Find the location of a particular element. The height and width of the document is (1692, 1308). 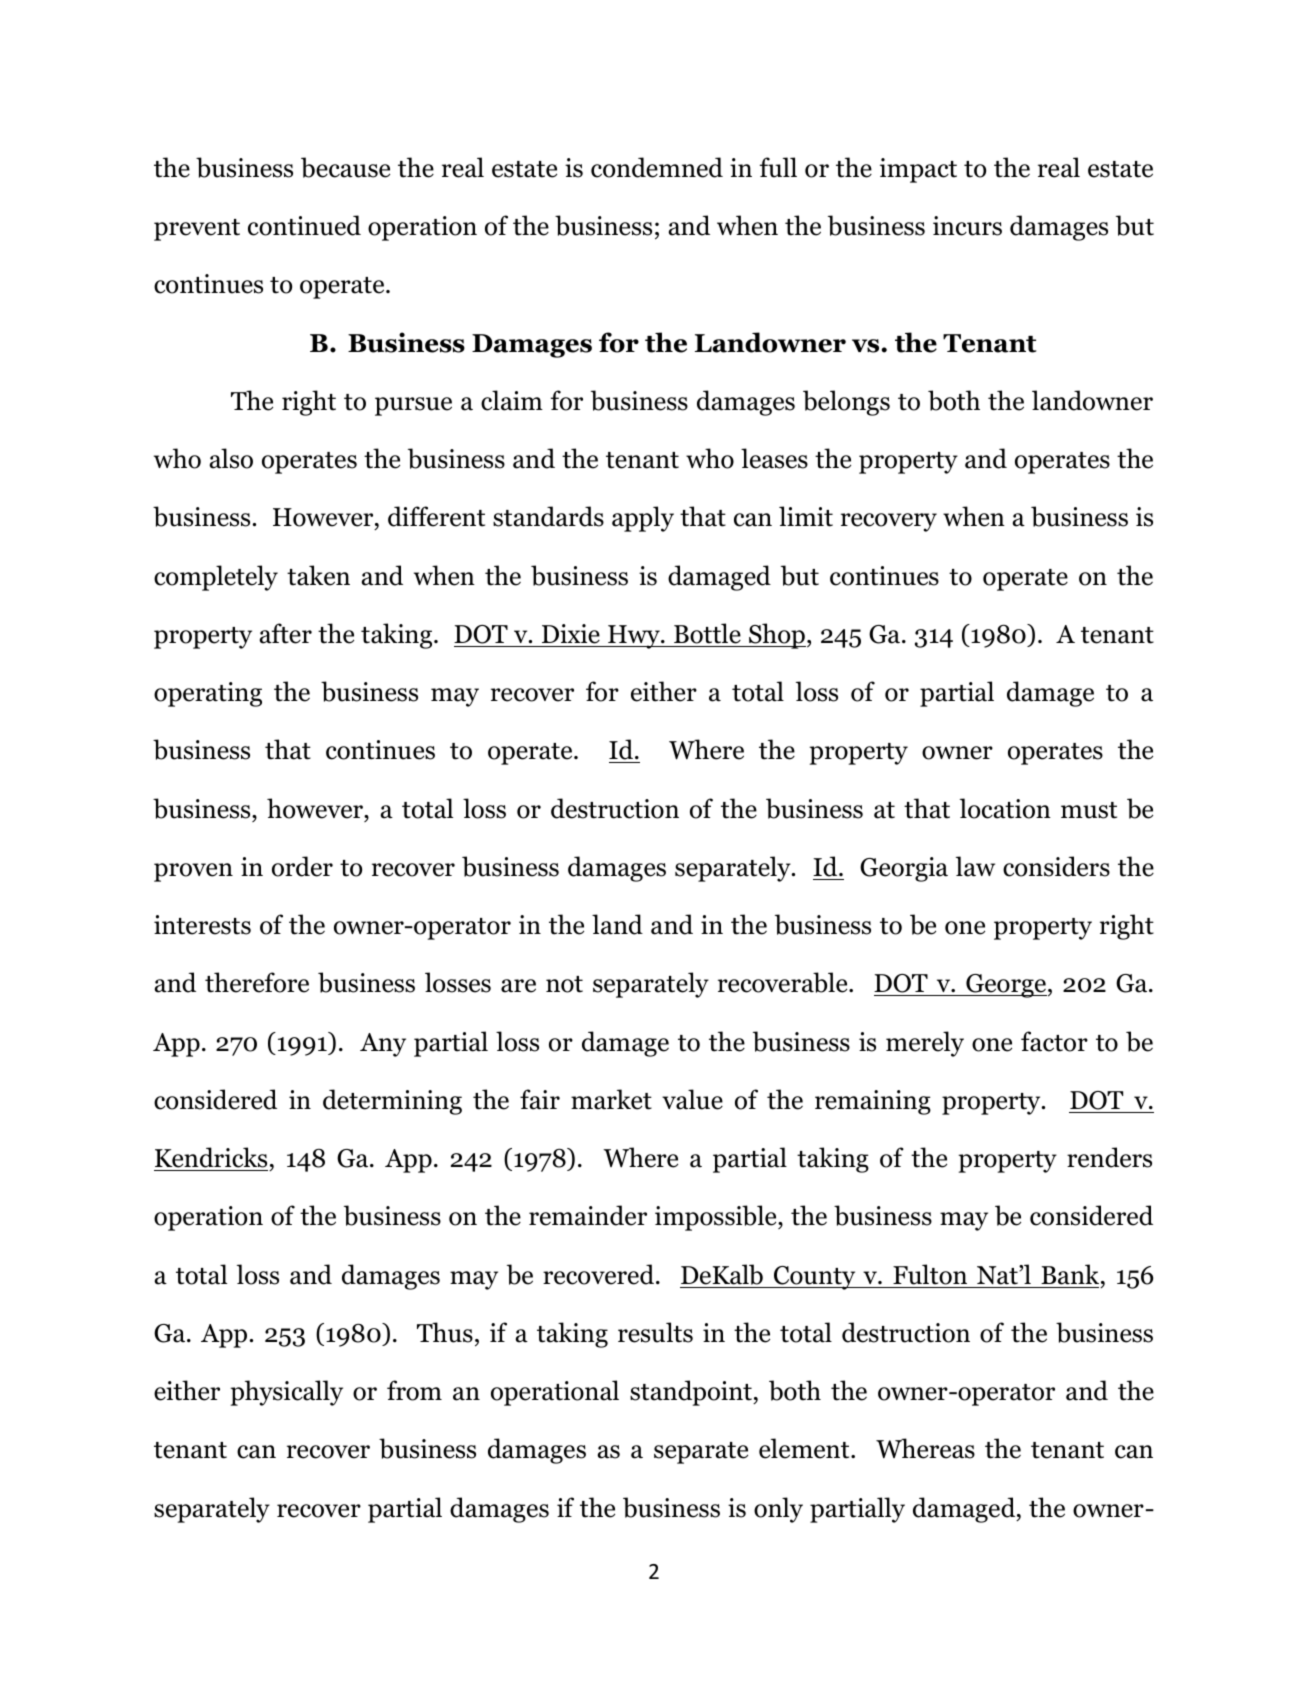

continued is located at coordinates (304, 225).
